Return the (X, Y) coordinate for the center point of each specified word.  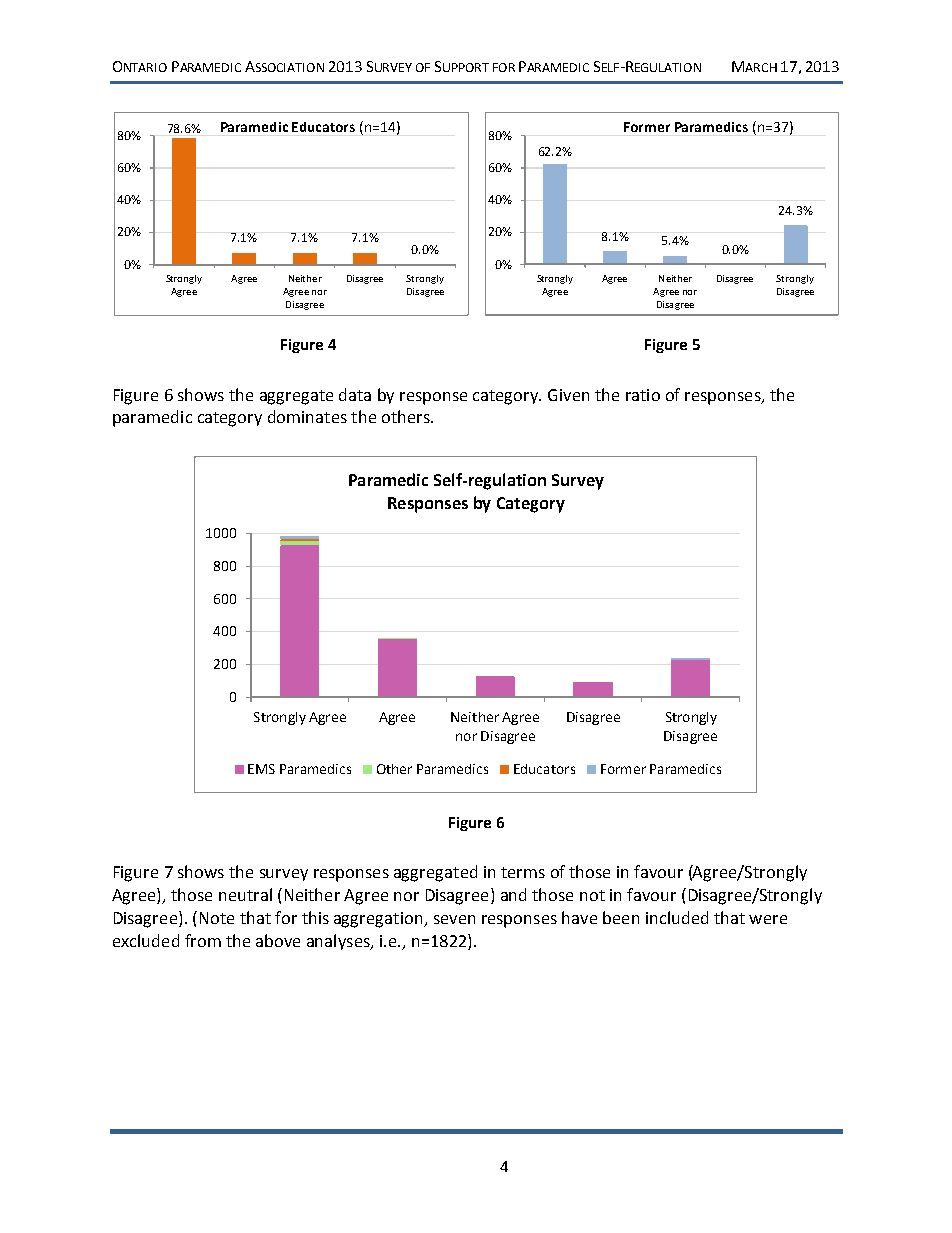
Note (217, 918)
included (677, 917)
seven (454, 919)
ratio (643, 395)
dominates (307, 416)
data (355, 394)
